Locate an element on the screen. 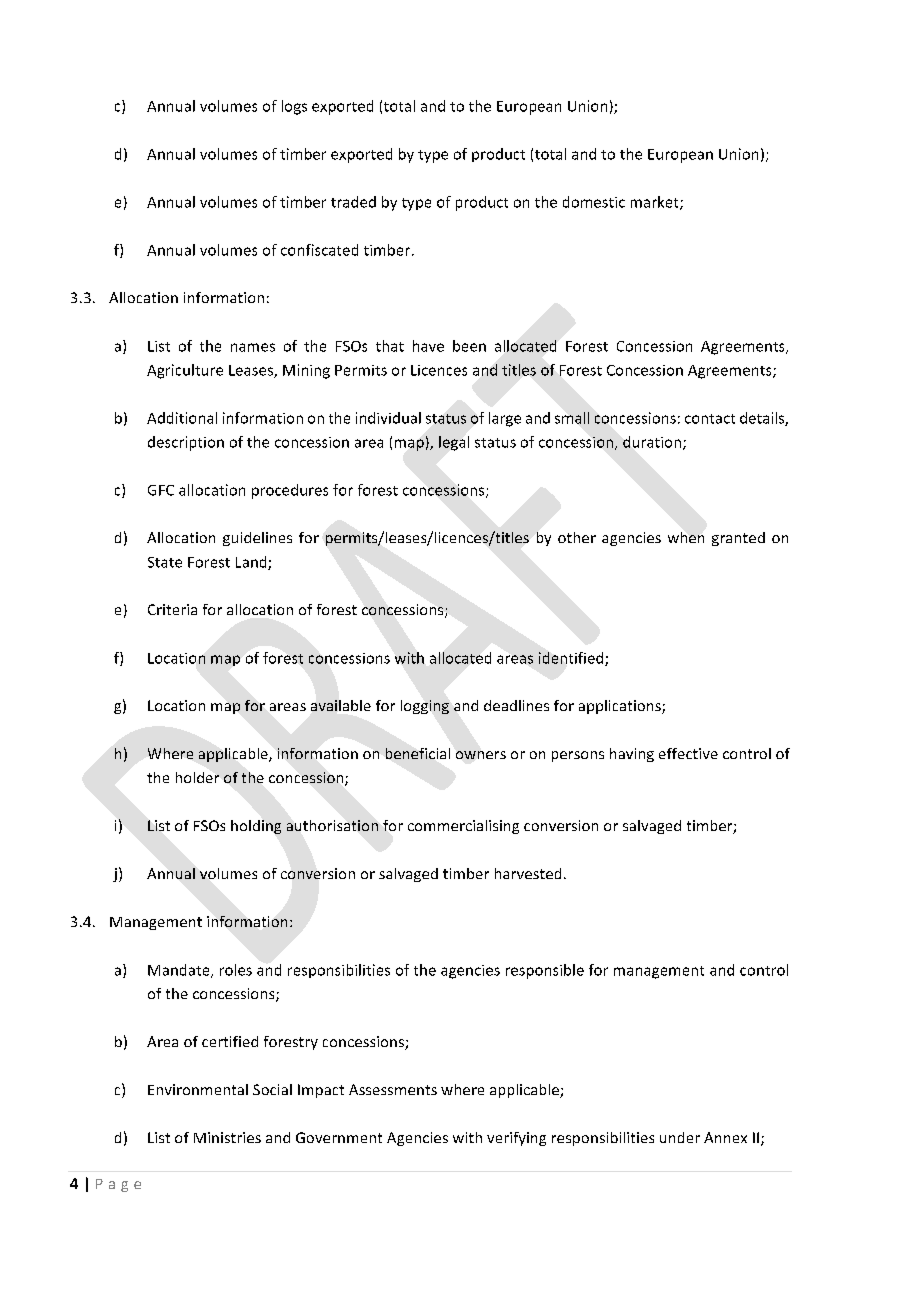  market is located at coordinates (656, 203).
